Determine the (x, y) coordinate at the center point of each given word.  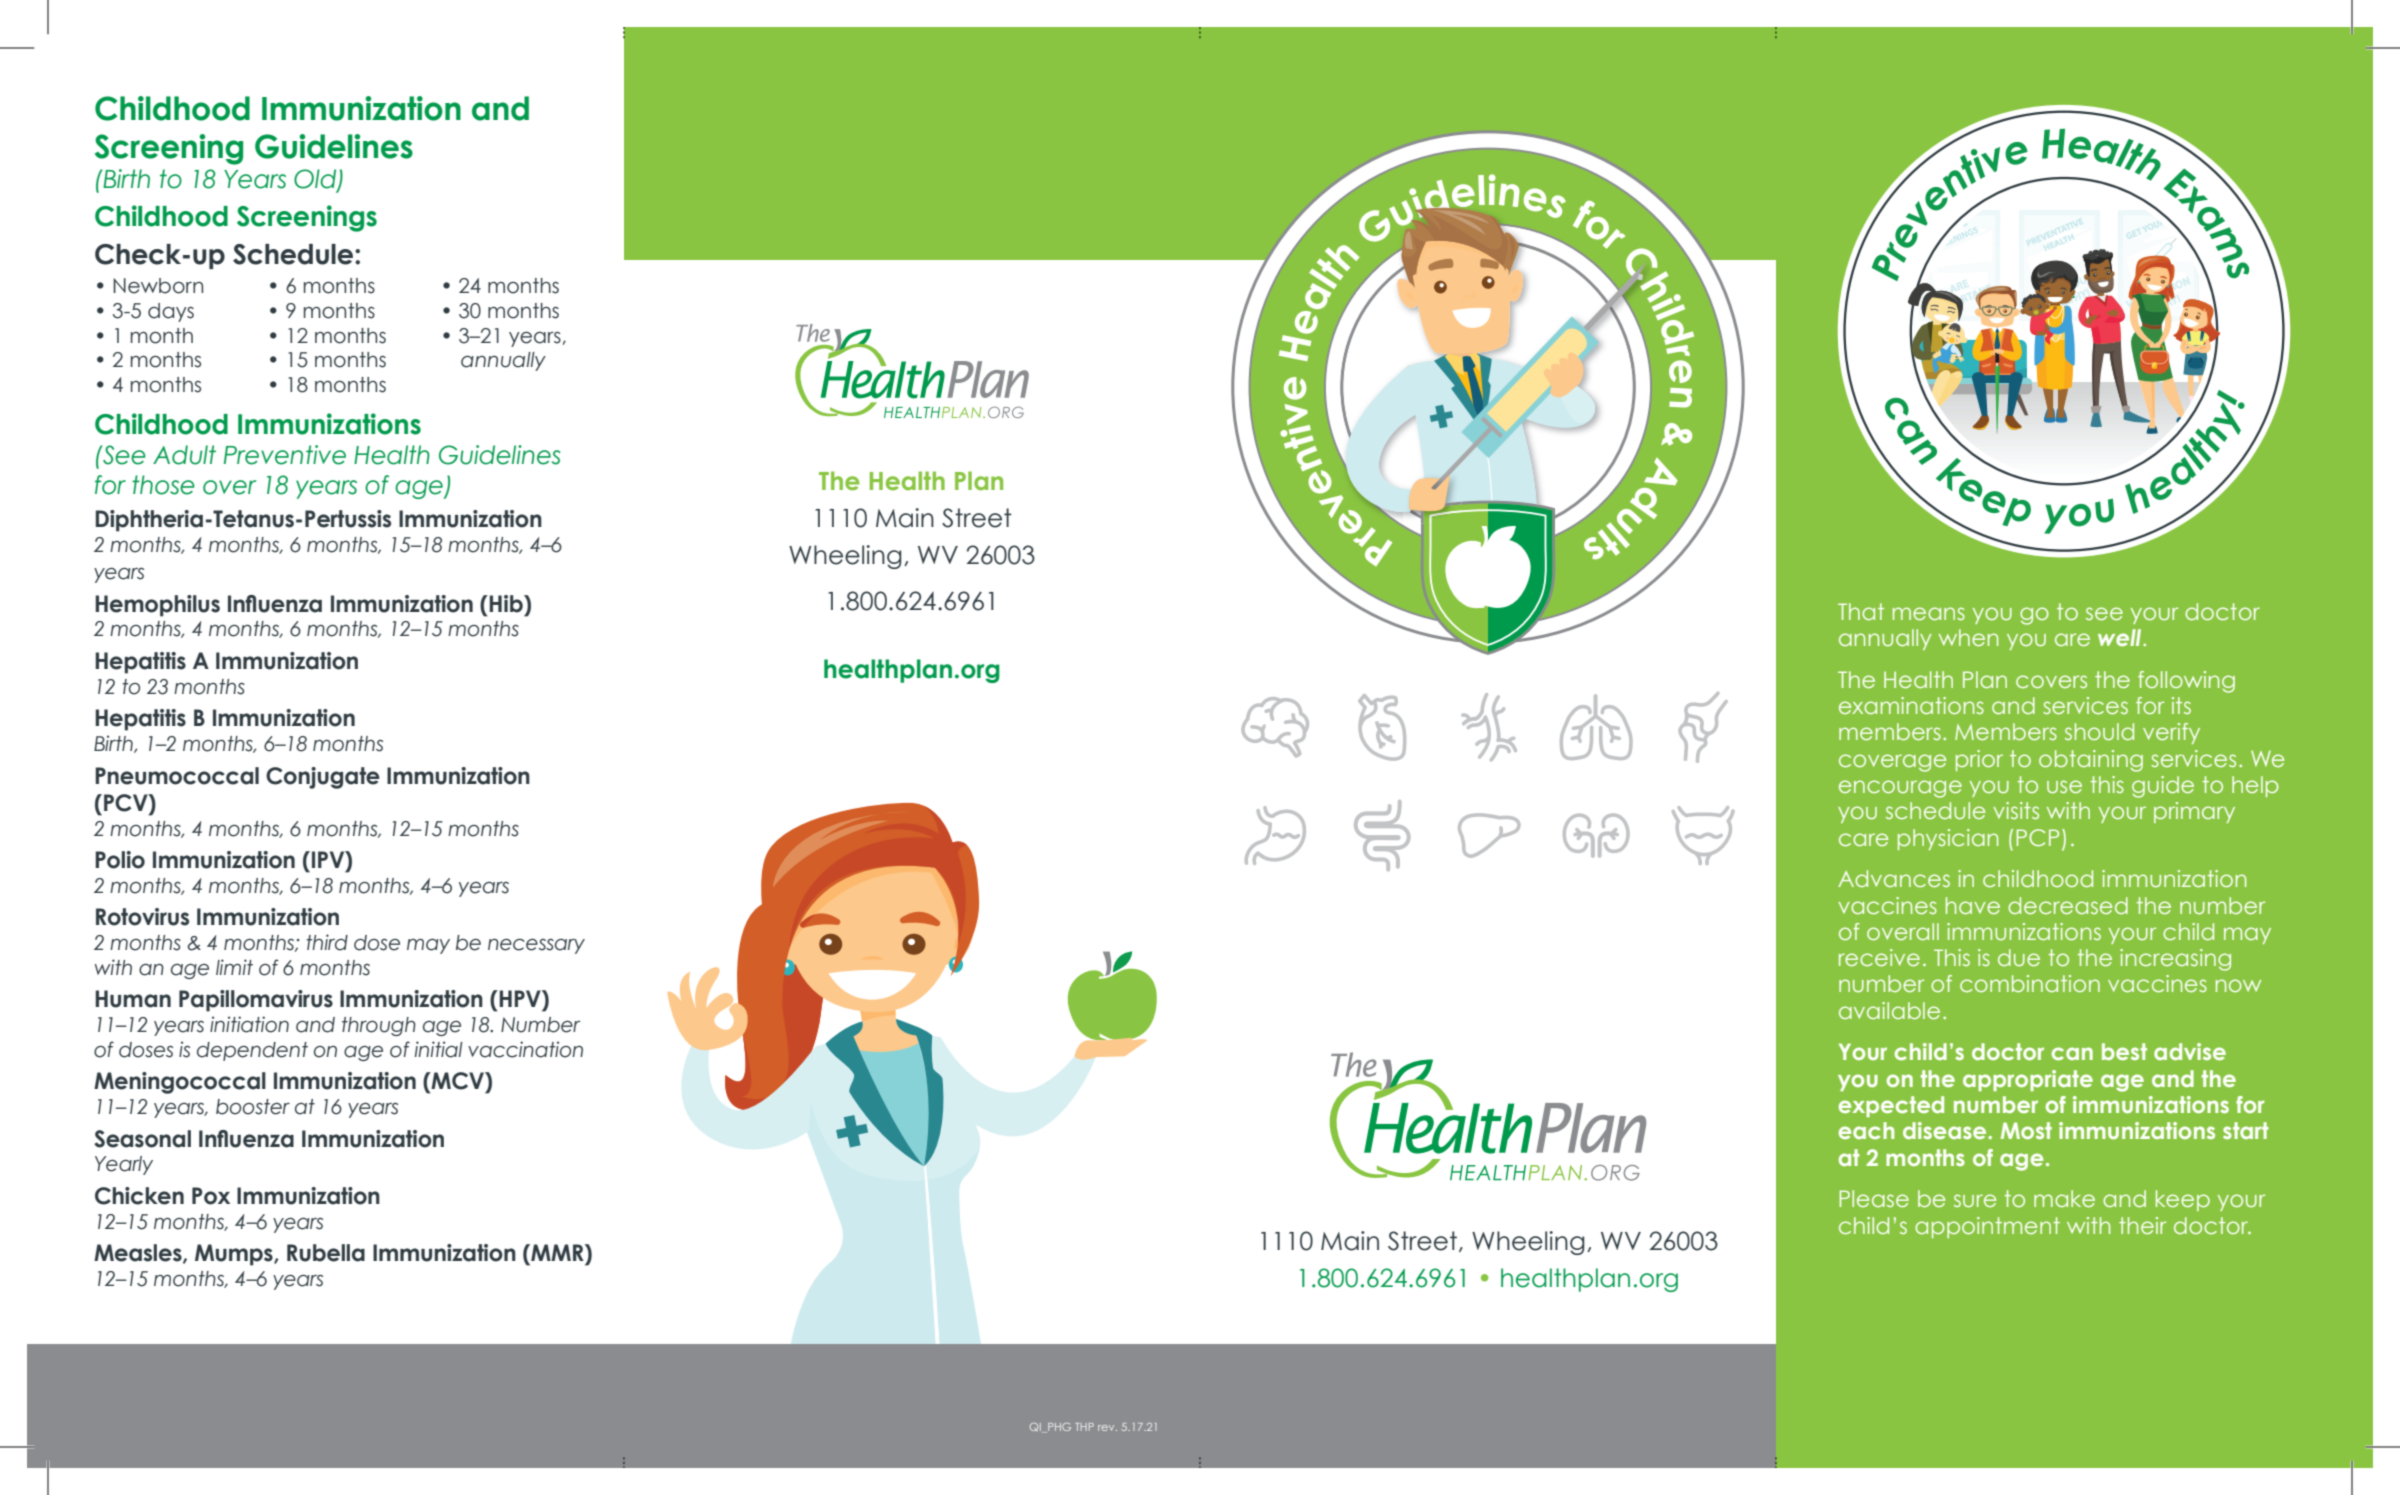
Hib (507, 604)
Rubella (326, 1253)
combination (2030, 983)
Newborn (158, 286)
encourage (1900, 789)
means (1929, 613)
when (1968, 637)
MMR (557, 1252)
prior (1979, 760)
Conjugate (323, 778)
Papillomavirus (256, 1001)
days (171, 312)
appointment (1987, 1227)
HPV (520, 998)
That (1861, 611)
